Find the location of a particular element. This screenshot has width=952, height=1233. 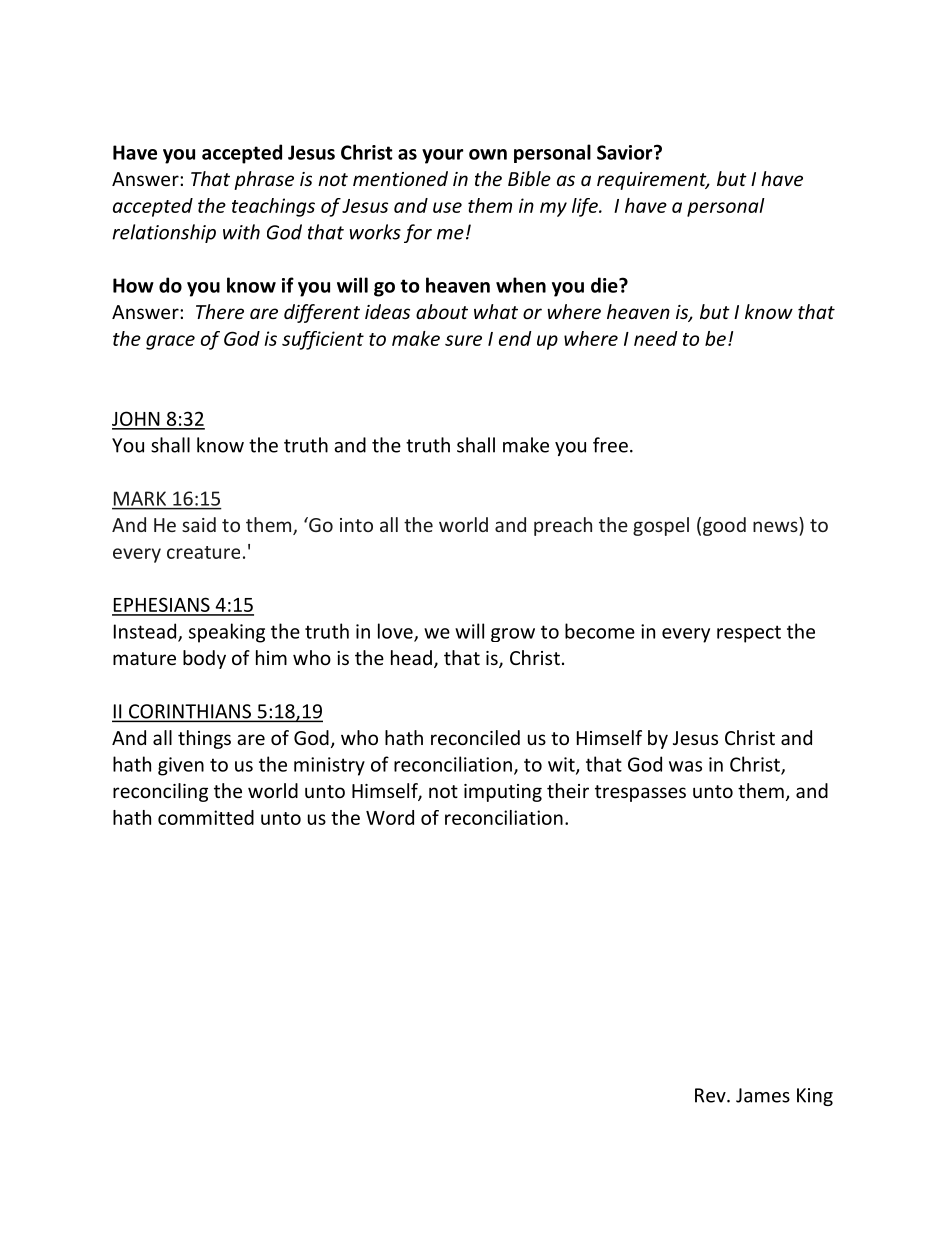

Rev is located at coordinates (711, 1095).
